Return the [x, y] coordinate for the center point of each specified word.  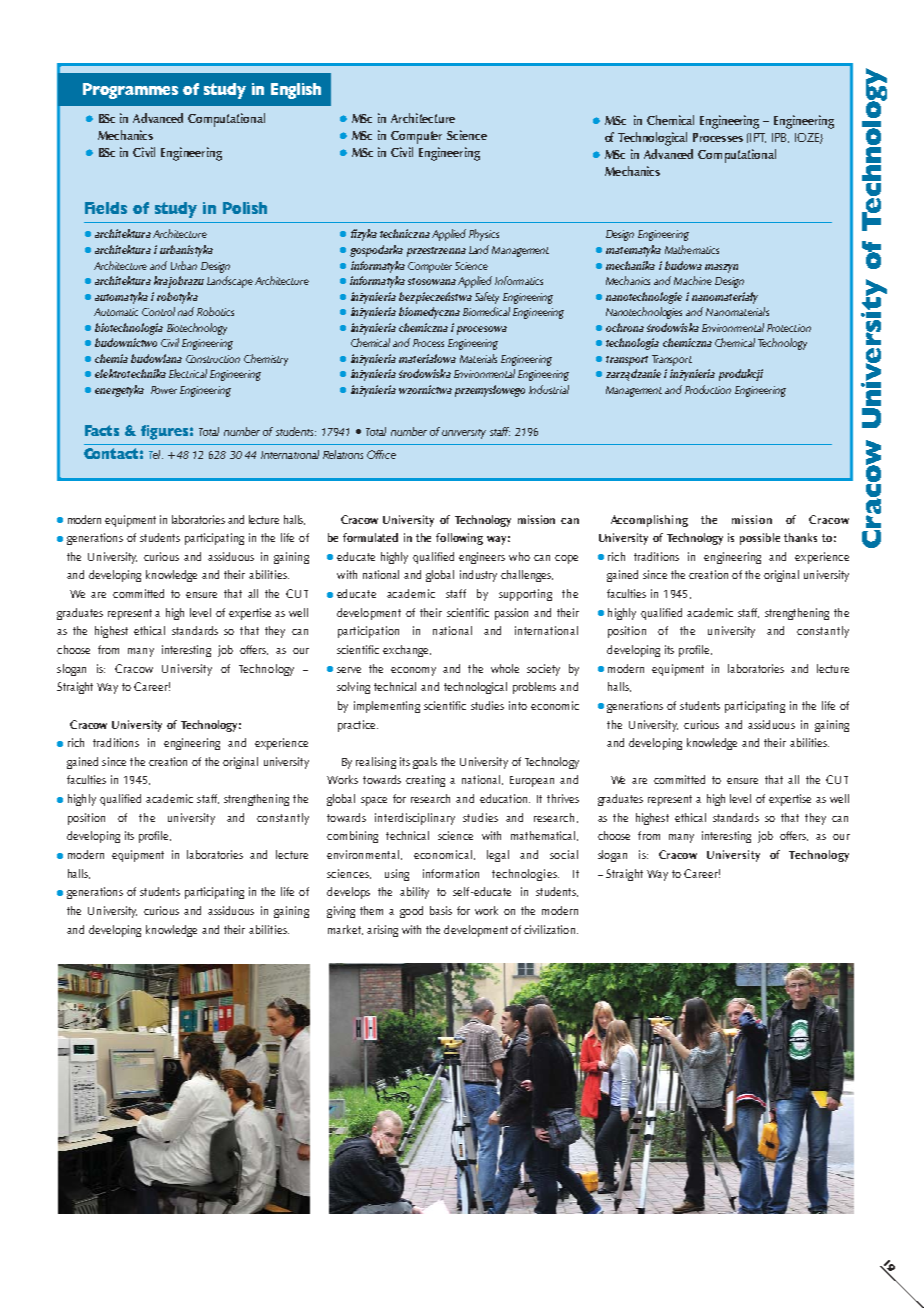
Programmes [130, 91]
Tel [156, 454]
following [459, 539]
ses [735, 139]
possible [760, 539]
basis [441, 910]
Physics [484, 235]
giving [341, 912]
